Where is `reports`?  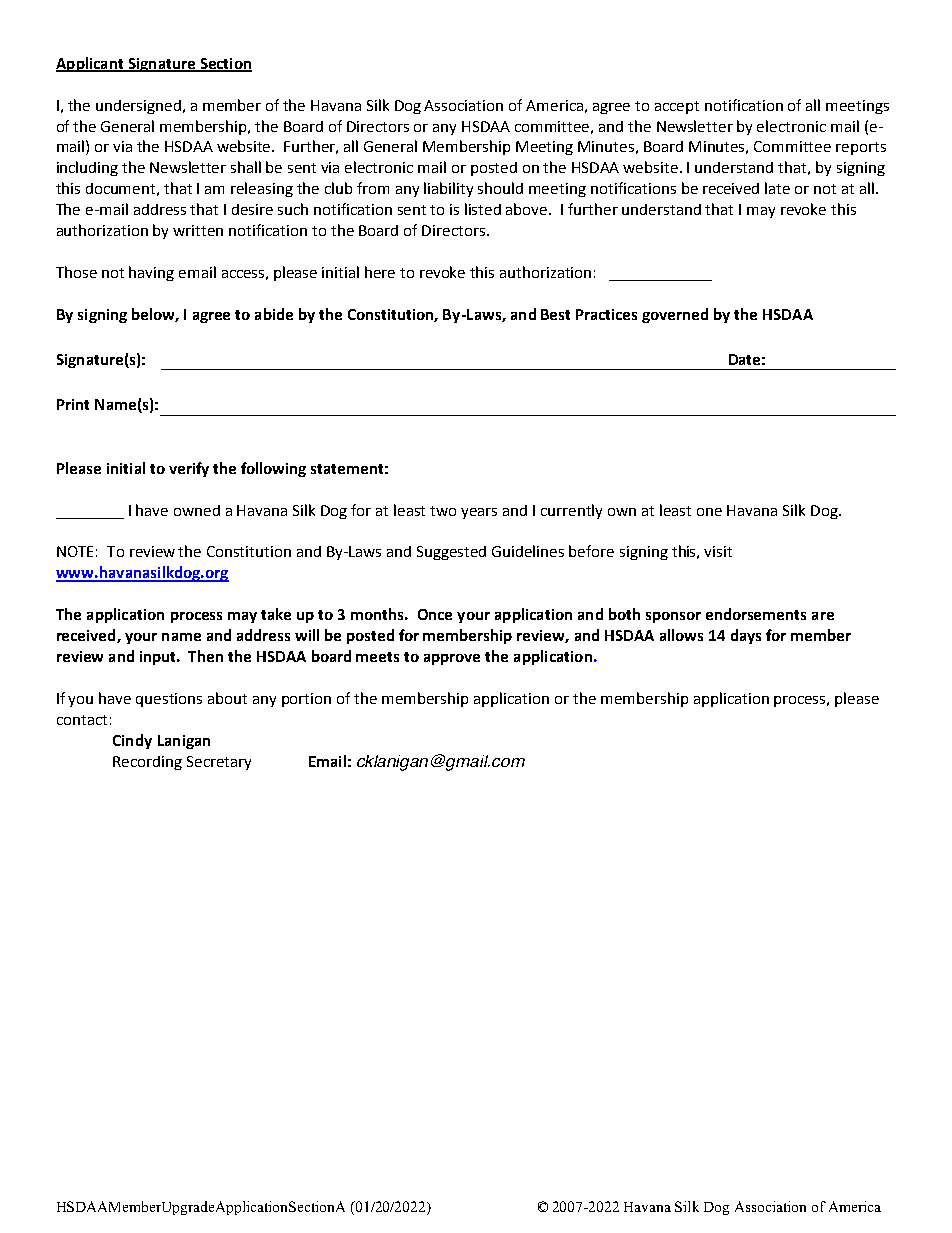
reports is located at coordinates (861, 148).
